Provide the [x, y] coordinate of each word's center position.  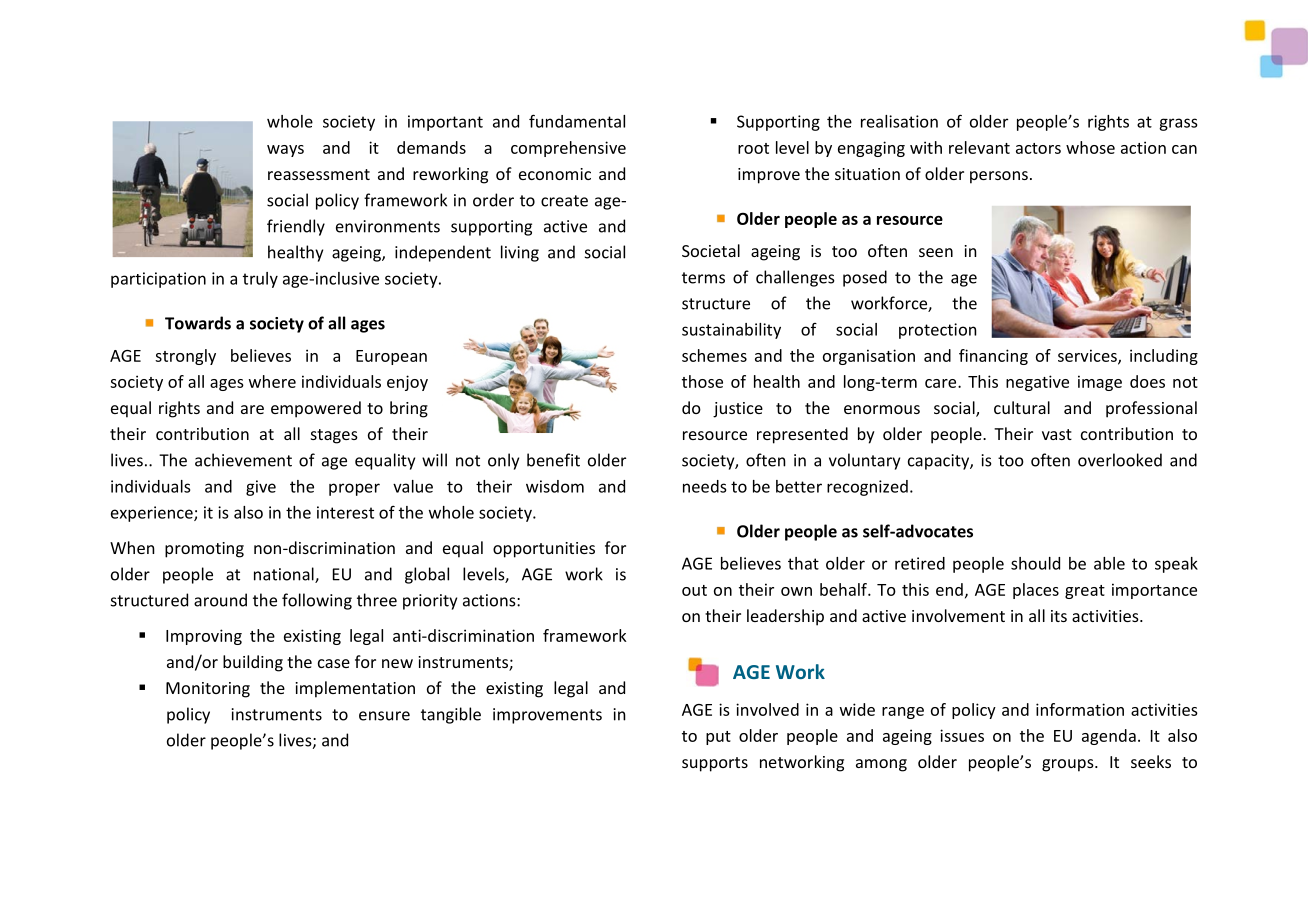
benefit [553, 460]
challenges [795, 278]
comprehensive [568, 149]
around [220, 600]
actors [1038, 148]
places [1036, 591]
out [694, 590]
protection [938, 331]
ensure [384, 716]
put [718, 738]
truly [260, 280]
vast [1057, 434]
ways [285, 151]
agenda [1109, 737]
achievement [243, 460]
